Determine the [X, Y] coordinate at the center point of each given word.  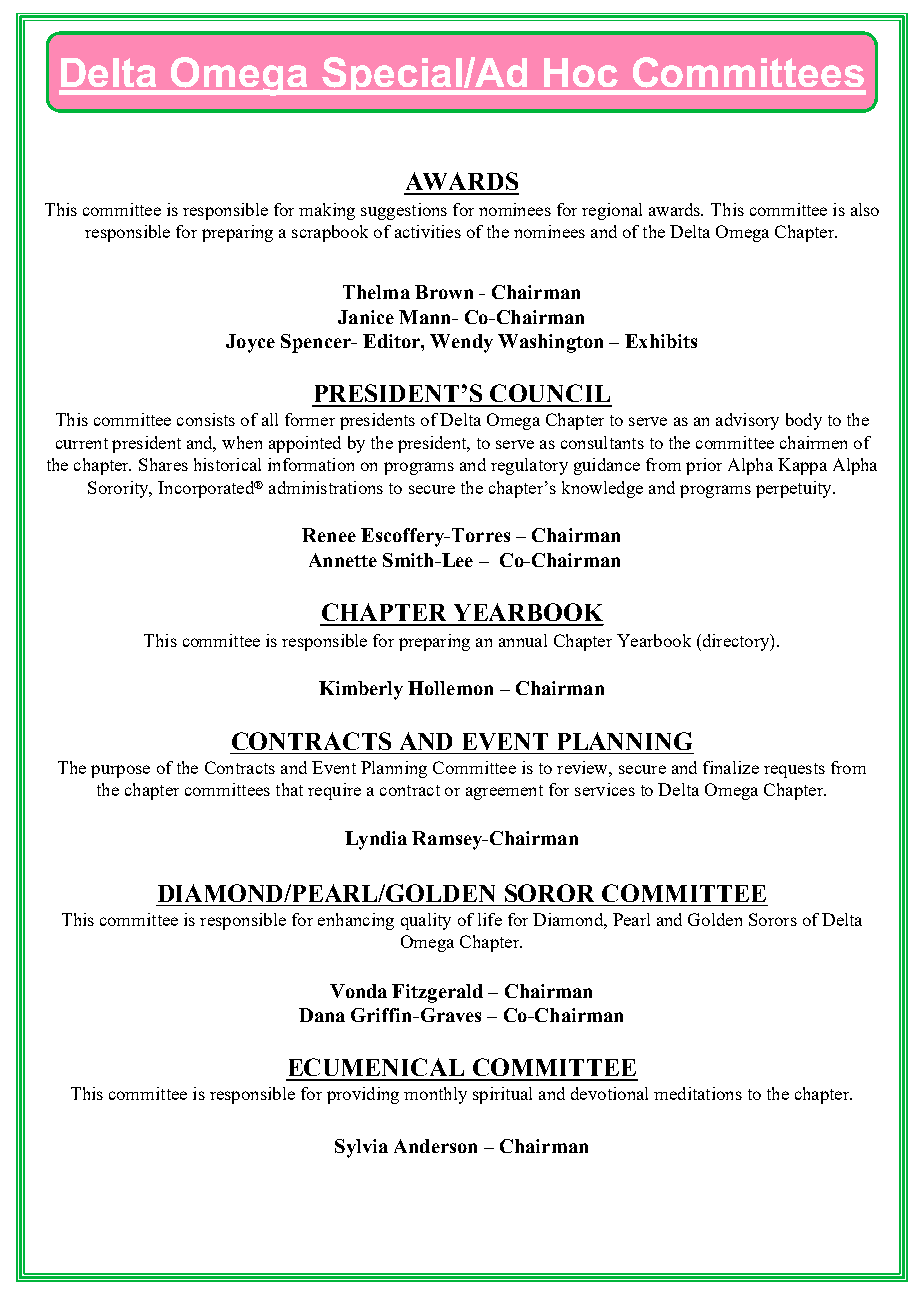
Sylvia [361, 1148]
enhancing [356, 921]
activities [428, 231]
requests [794, 770]
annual [523, 640]
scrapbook [330, 233]
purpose [120, 771]
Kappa [802, 466]
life [490, 919]
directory [736, 642]
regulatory [529, 466]
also [865, 209]
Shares [163, 464]
